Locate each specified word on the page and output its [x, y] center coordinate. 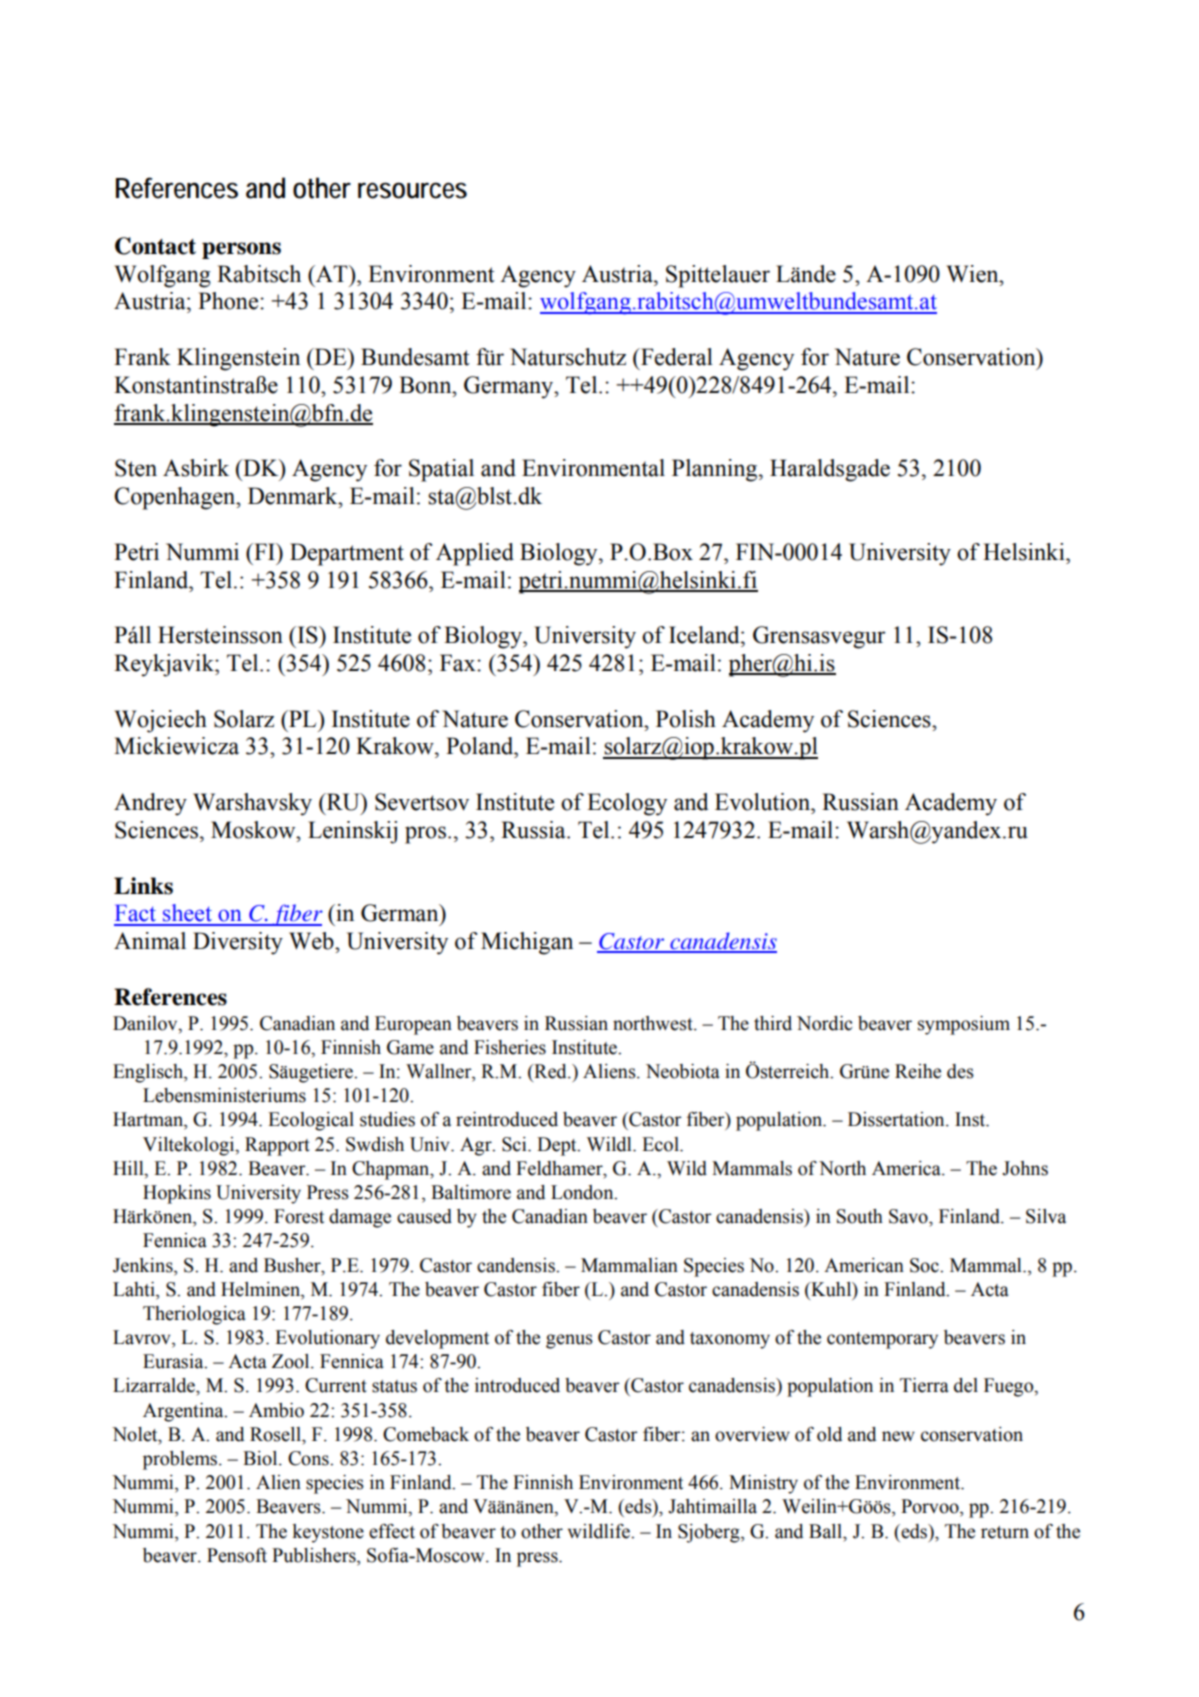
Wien [973, 274]
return [1005, 1532]
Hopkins [177, 1194]
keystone [328, 1533]
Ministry [763, 1484]
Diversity [238, 943]
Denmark [294, 496]
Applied [475, 554]
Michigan [527, 943]
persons [241, 250]
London [583, 1192]
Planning [716, 470]
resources [412, 190]
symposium [964, 1025]
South [860, 1216]
